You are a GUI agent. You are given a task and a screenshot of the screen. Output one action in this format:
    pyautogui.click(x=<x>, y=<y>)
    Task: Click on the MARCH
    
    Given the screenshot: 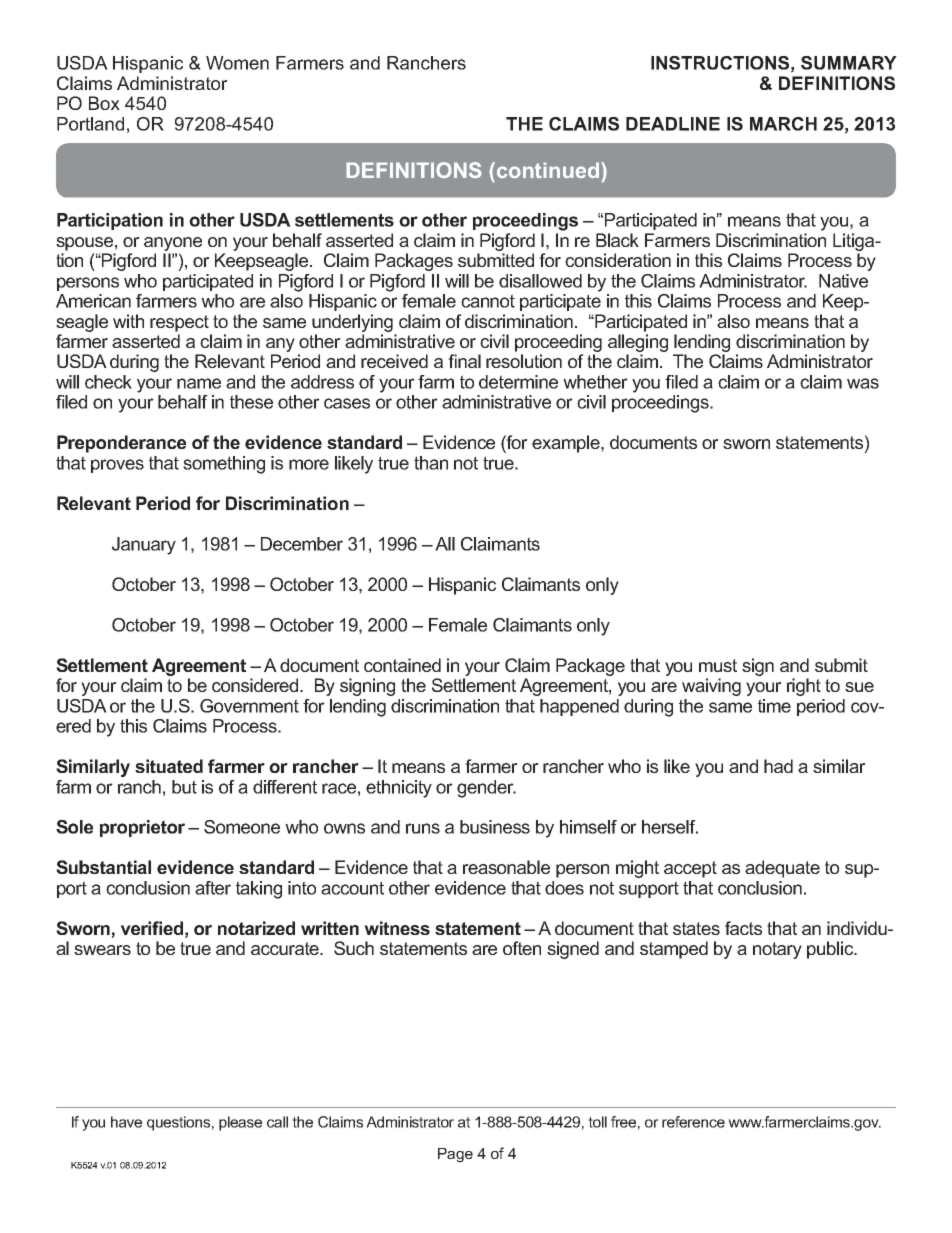 What is the action you would take?
    pyautogui.click(x=783, y=124)
